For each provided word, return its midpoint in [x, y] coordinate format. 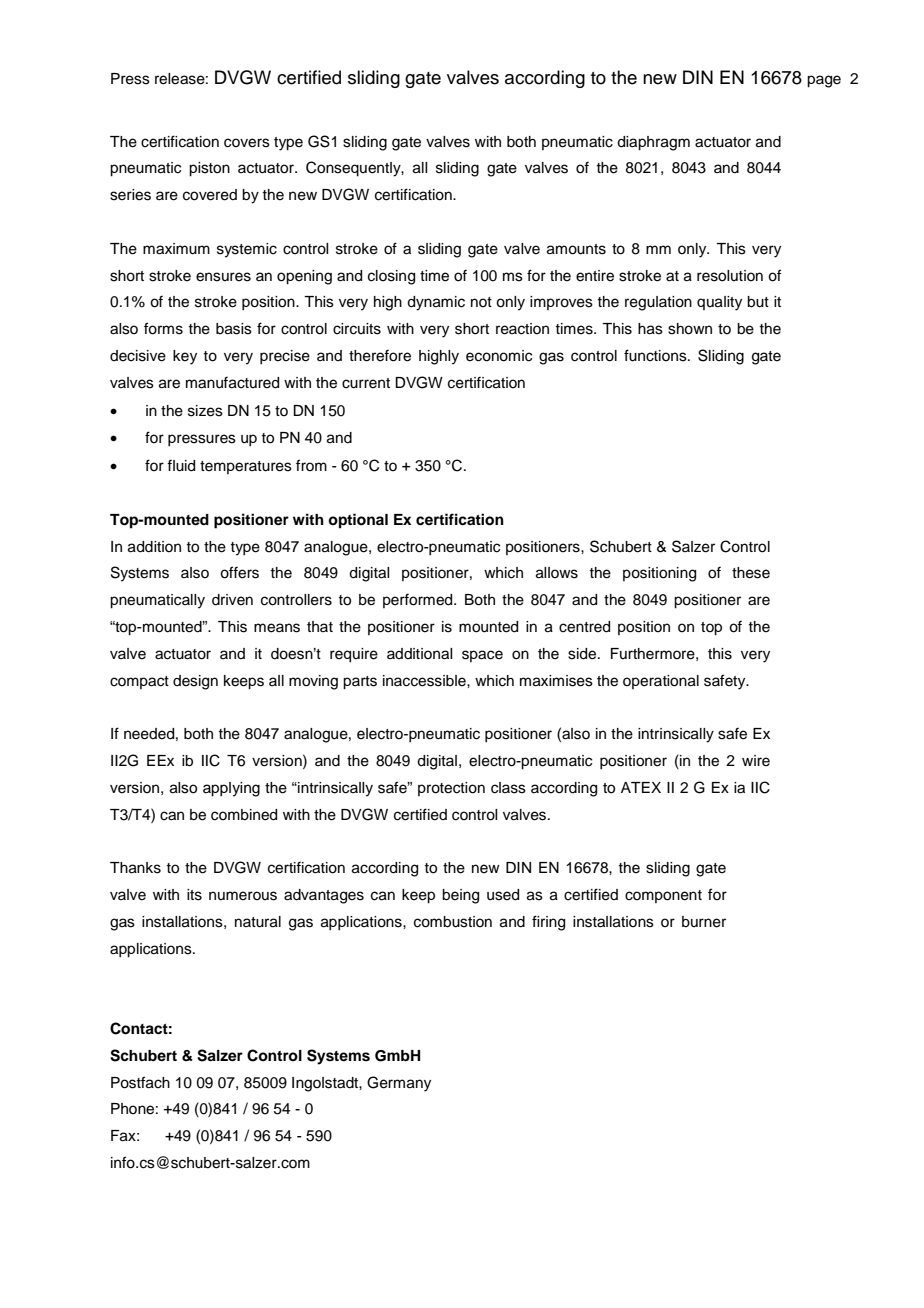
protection [451, 789]
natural [258, 922]
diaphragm [653, 143]
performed [419, 600]
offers [239, 572]
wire [756, 761]
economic [499, 356]
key [185, 357]
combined [244, 815]
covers [247, 143]
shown [690, 329]
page [824, 81]
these [751, 573]
